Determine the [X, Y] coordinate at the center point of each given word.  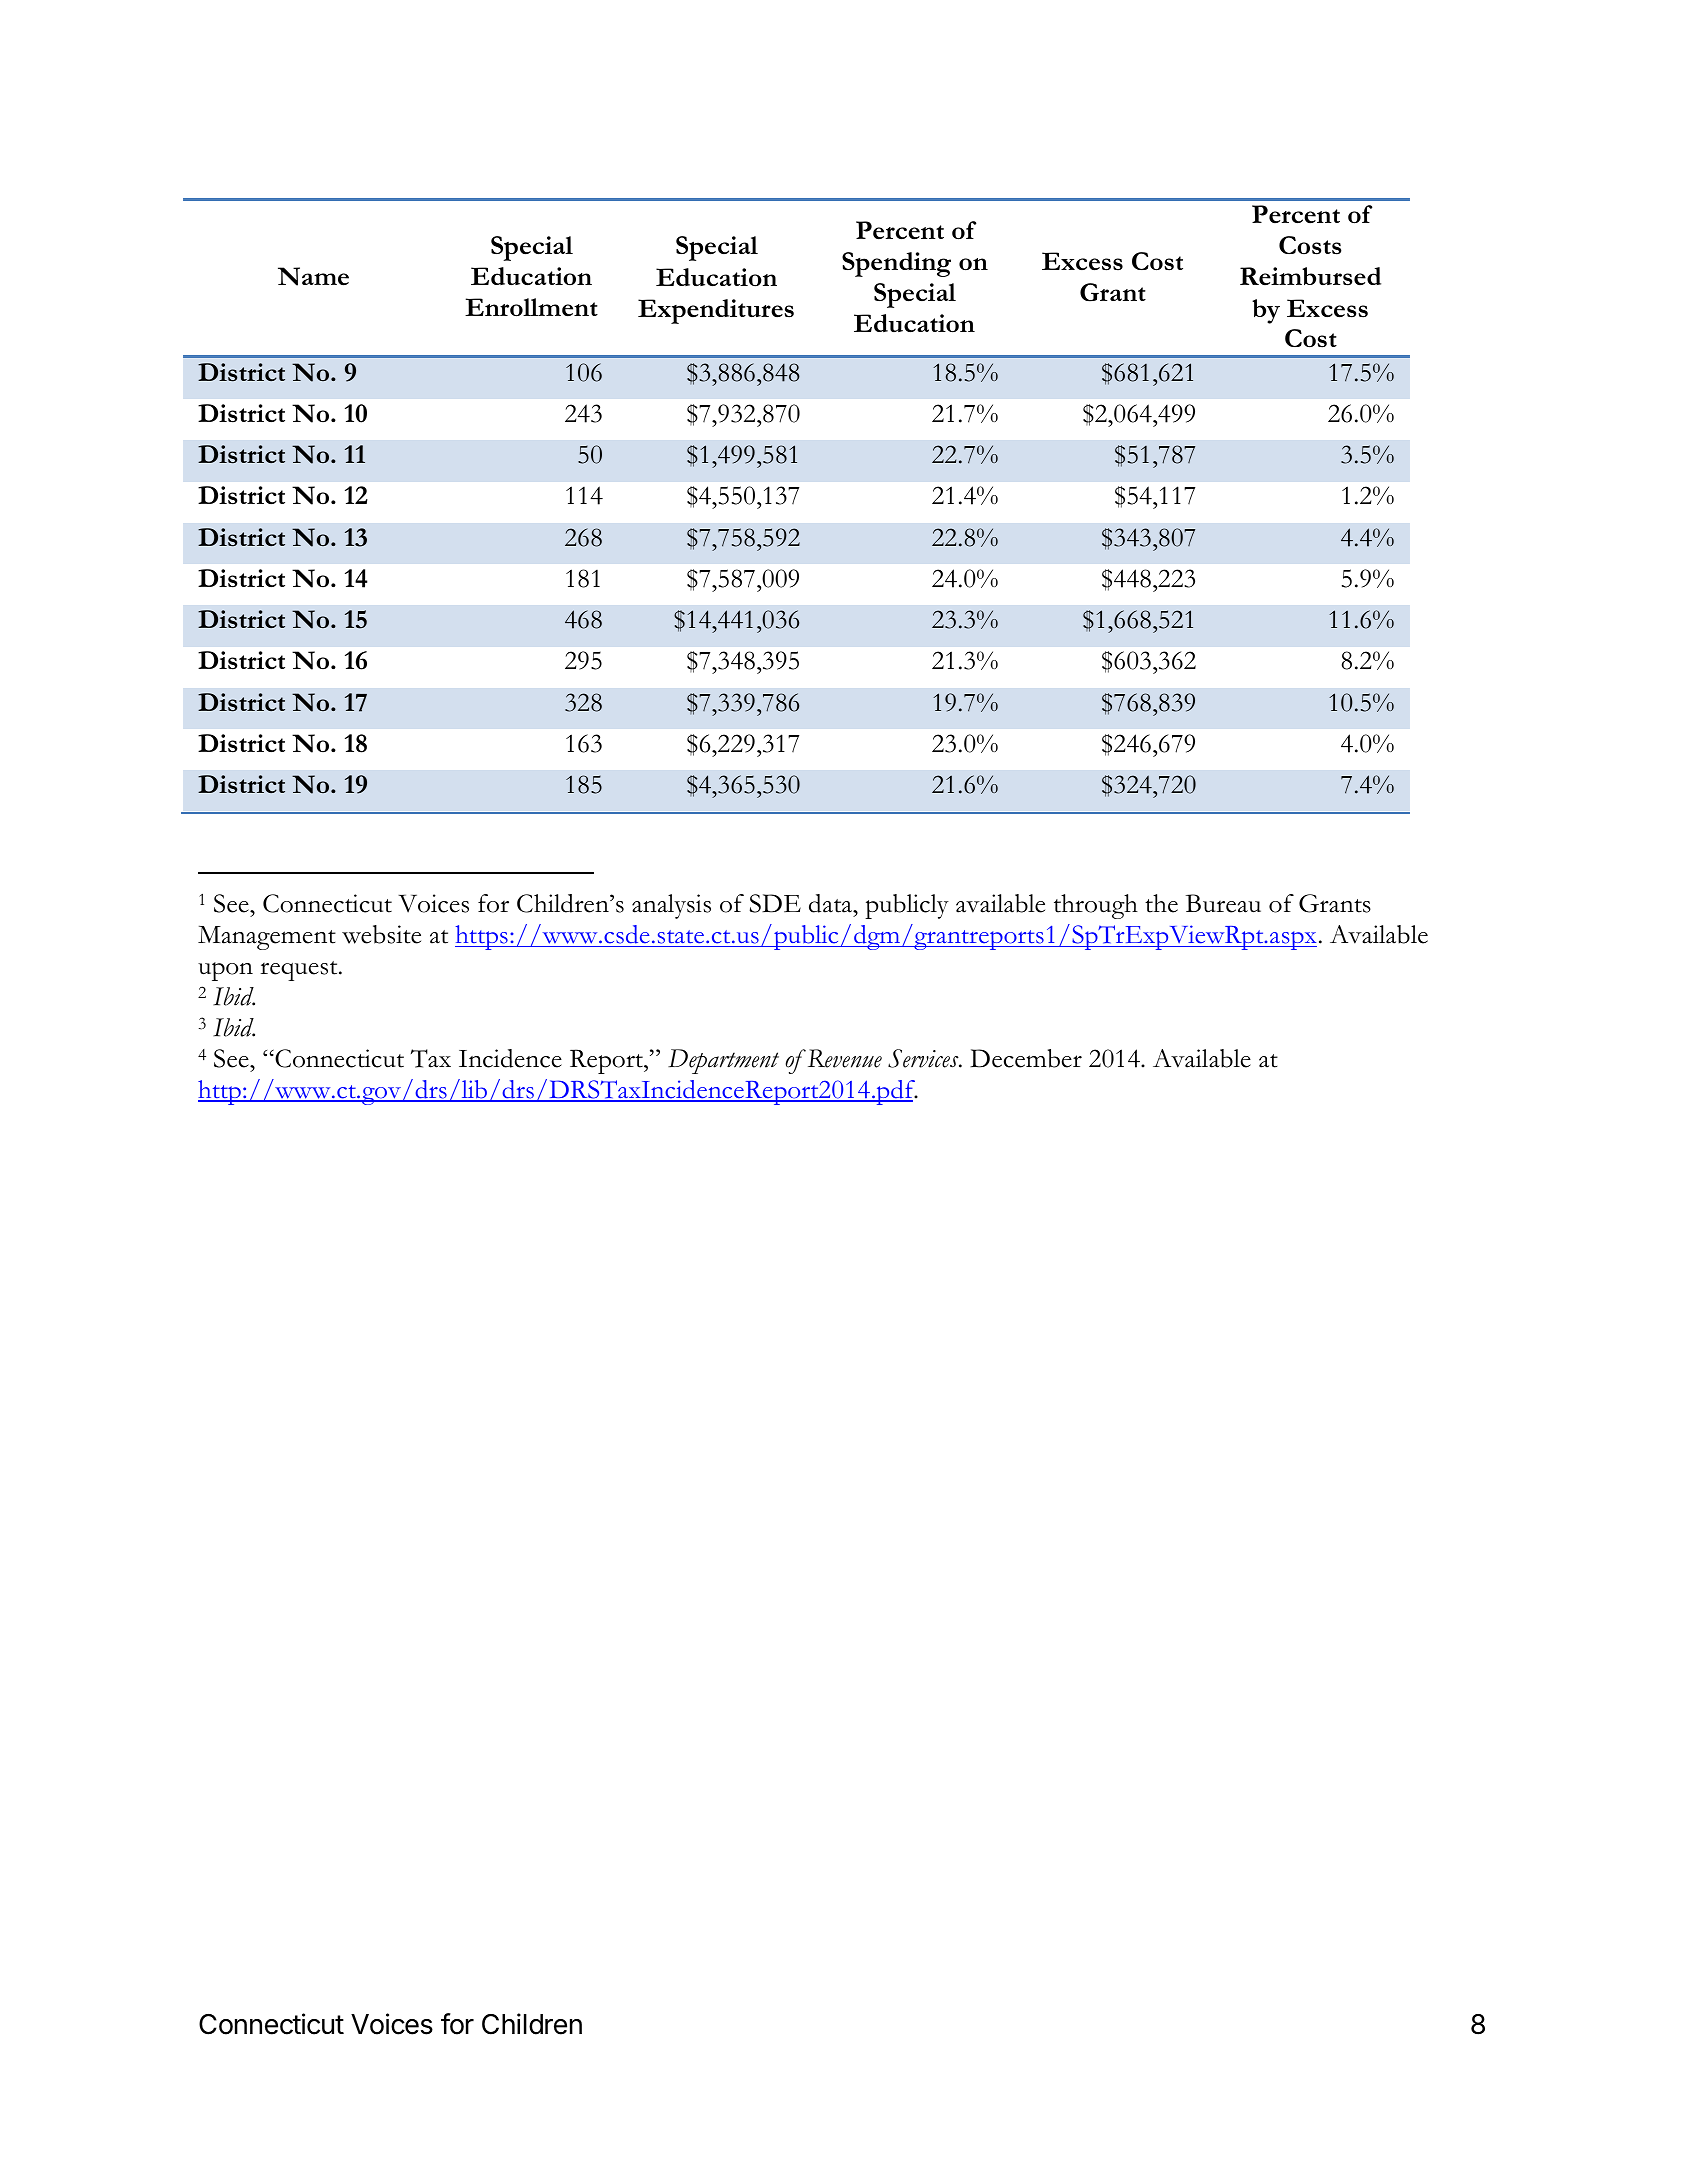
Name [313, 276]
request [300, 971]
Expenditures [716, 311]
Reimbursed [1310, 276]
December [1026, 1058]
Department [723, 1061]
